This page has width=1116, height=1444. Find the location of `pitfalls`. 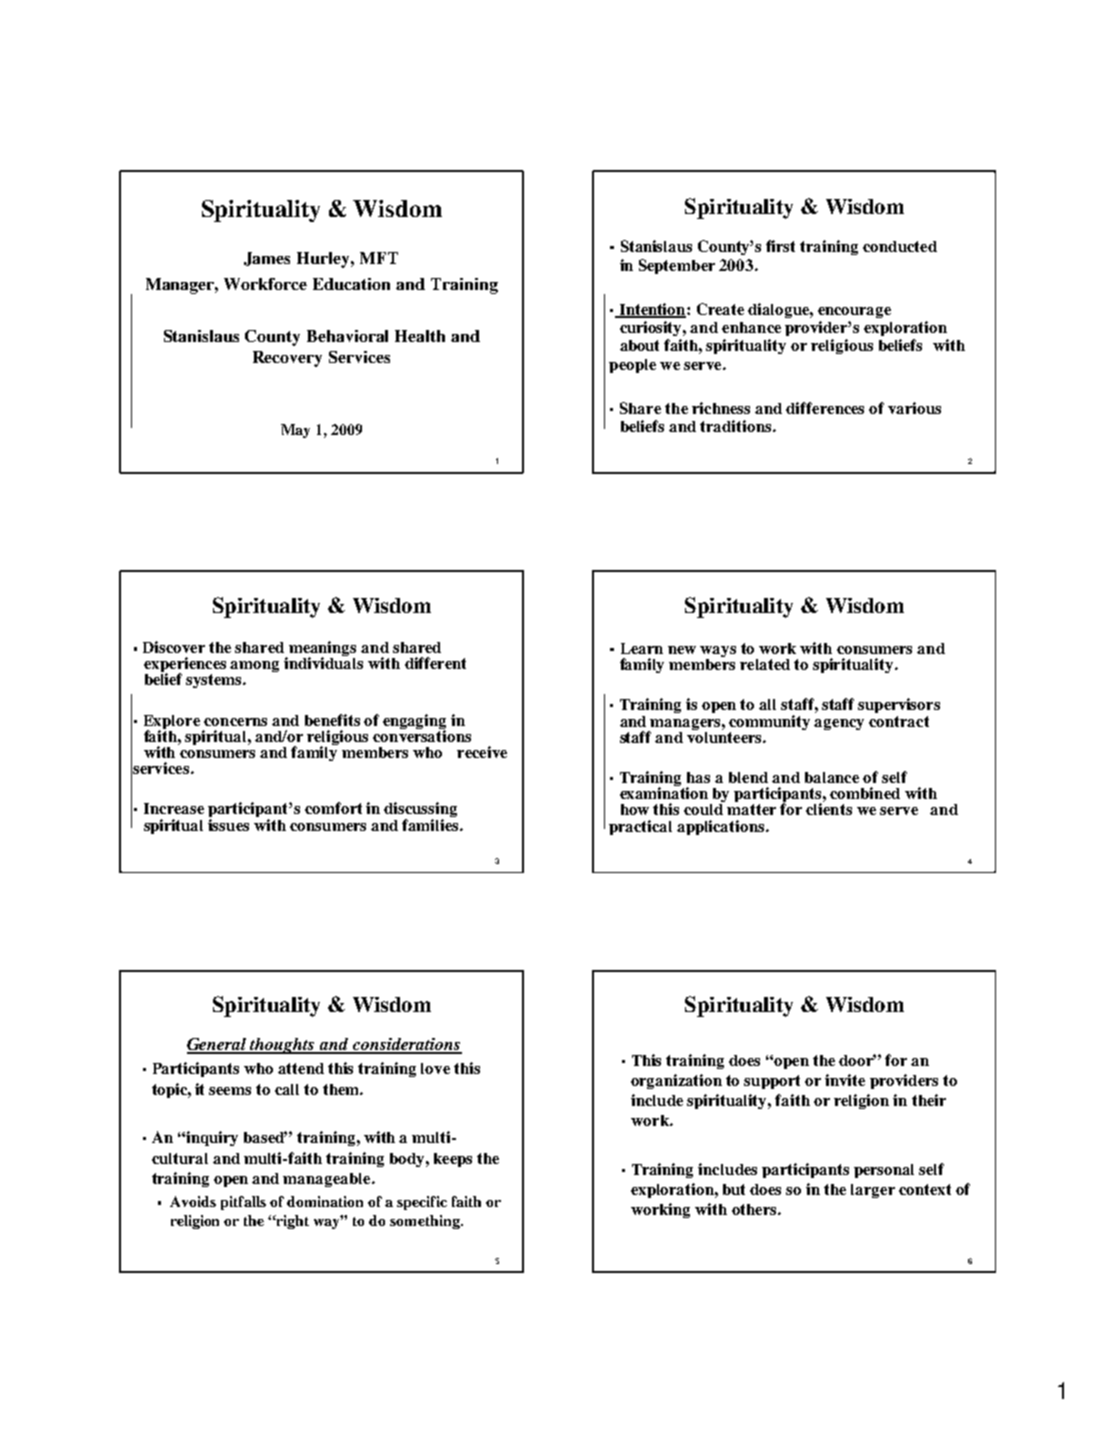

pitfalls is located at coordinates (243, 1203).
